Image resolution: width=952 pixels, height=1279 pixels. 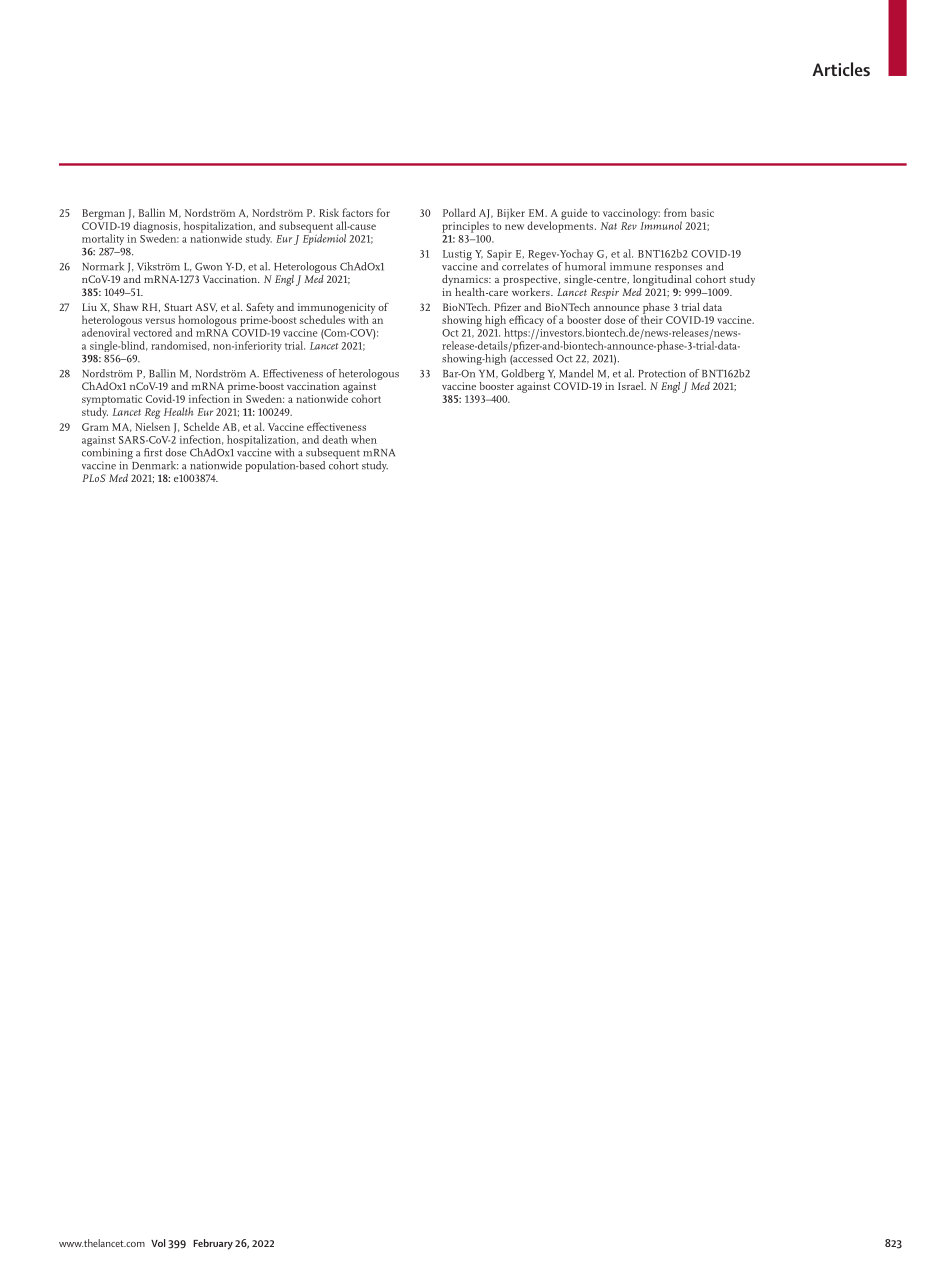 I want to click on Vol, so click(x=158, y=1243).
